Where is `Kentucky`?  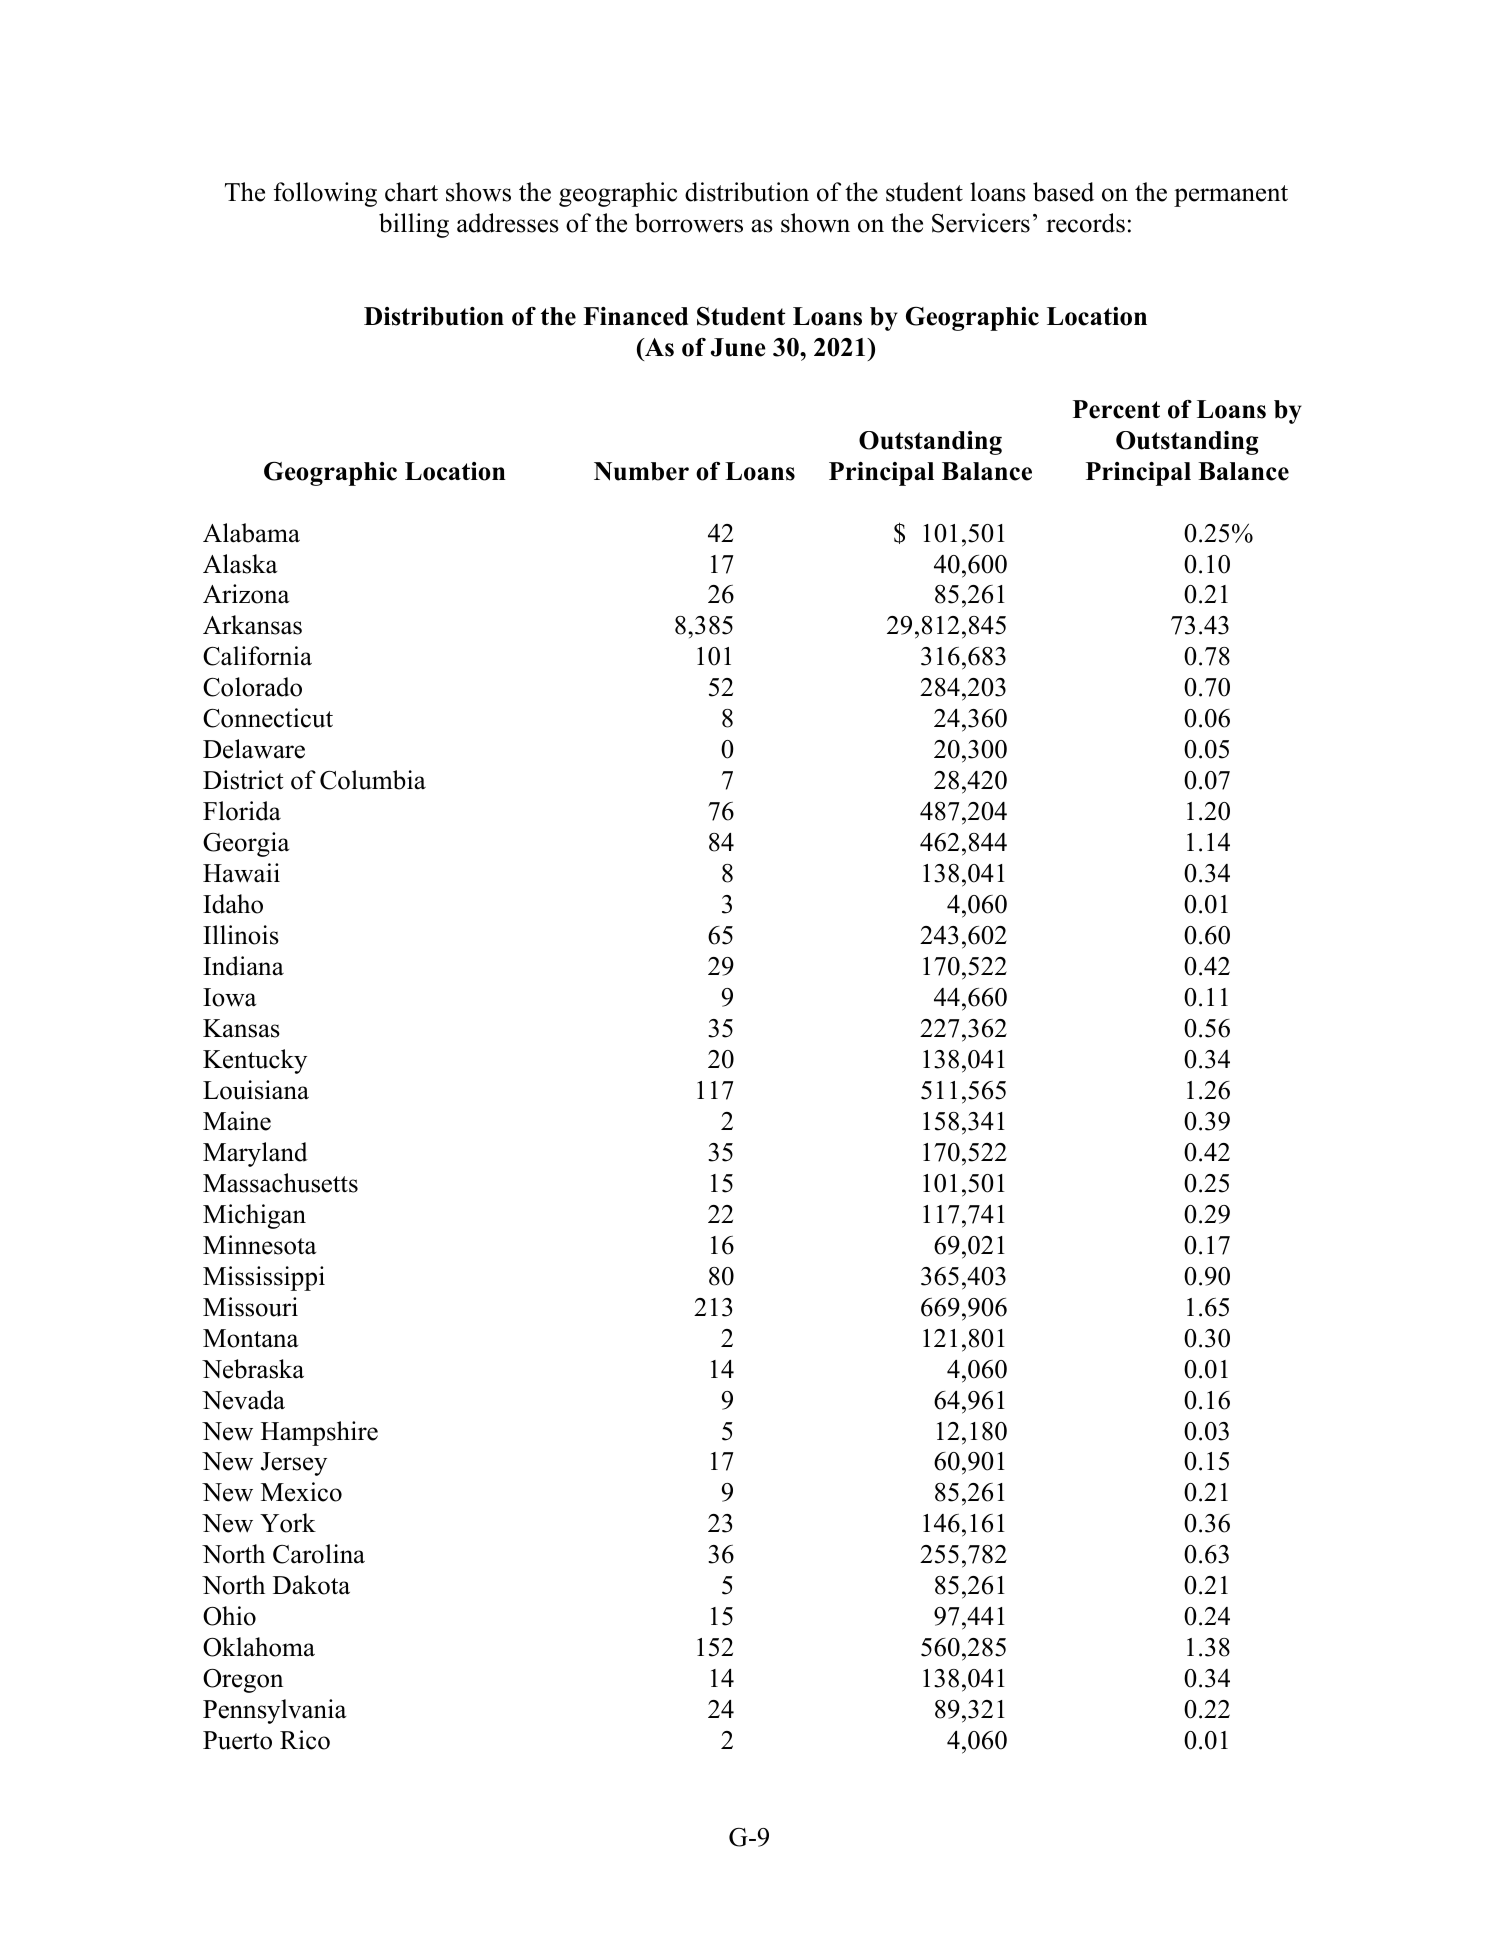 Kentucky is located at coordinates (255, 1061).
